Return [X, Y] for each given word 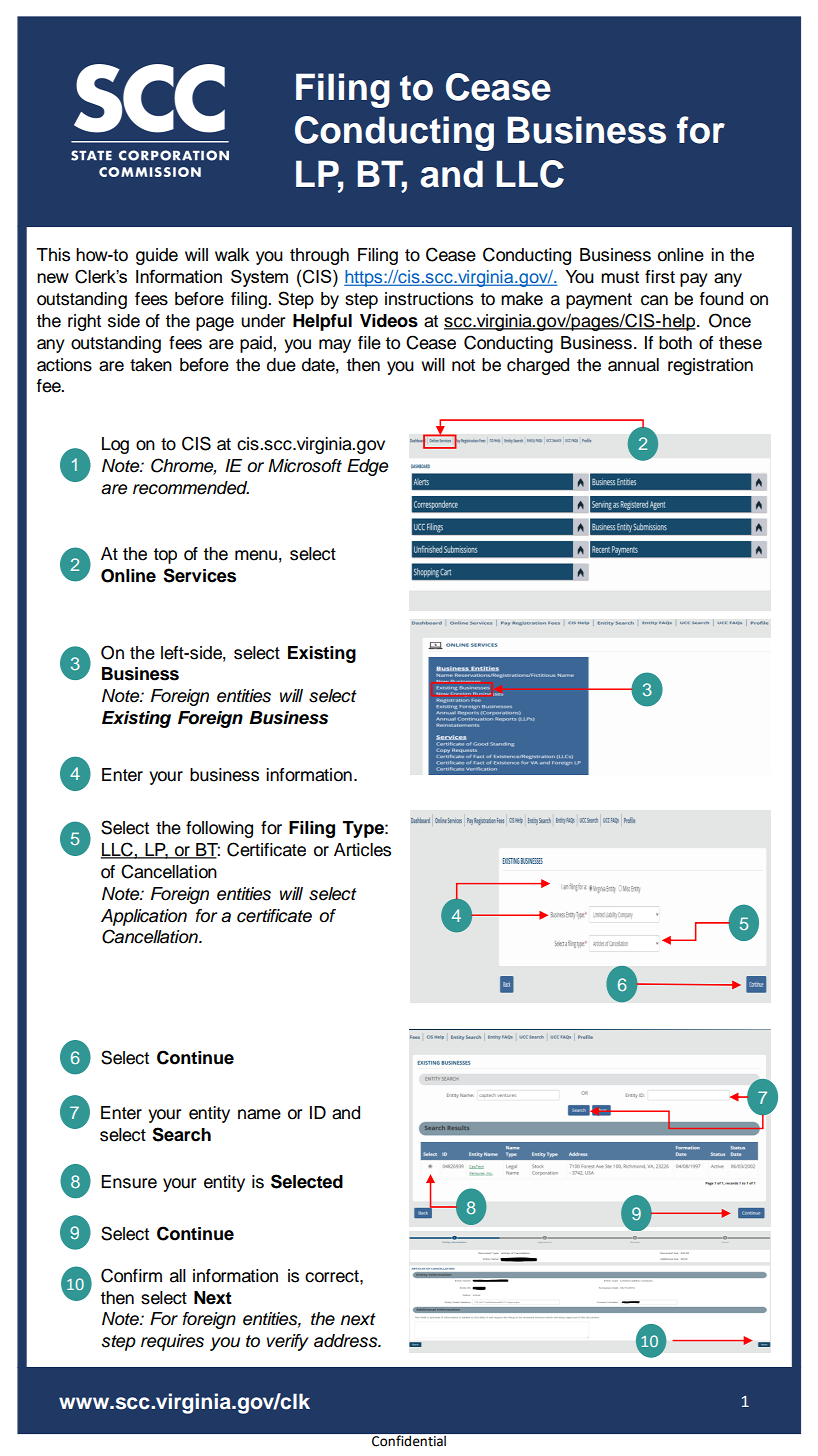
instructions [429, 299]
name [259, 1114]
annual [633, 365]
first [660, 277]
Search [181, 1134]
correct [333, 1276]
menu [256, 555]
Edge [367, 467]
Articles [362, 850]
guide [157, 256]
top [165, 556]
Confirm [131, 1275]
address [347, 1341]
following [219, 829]
